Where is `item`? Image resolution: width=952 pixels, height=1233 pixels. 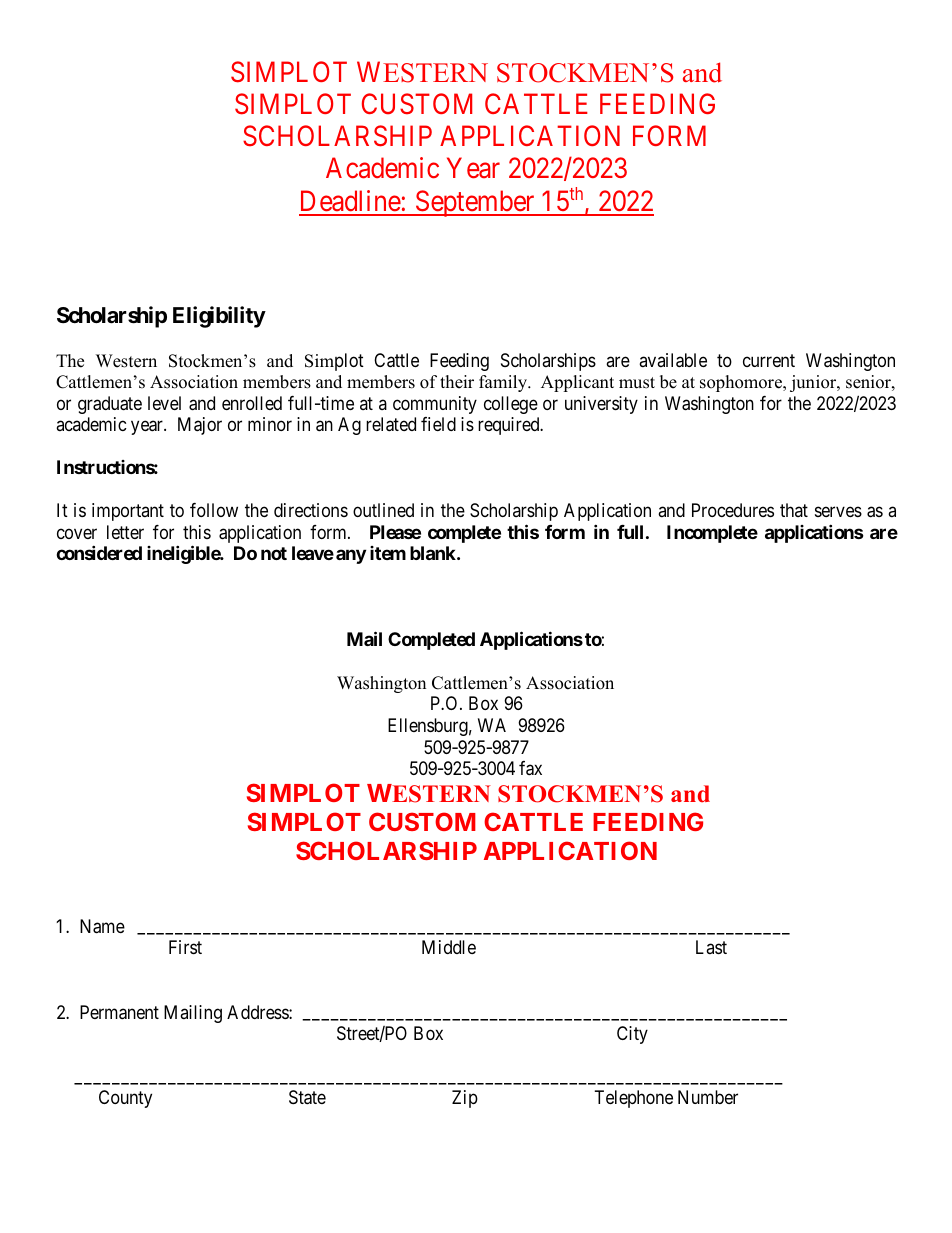 item is located at coordinates (388, 553).
